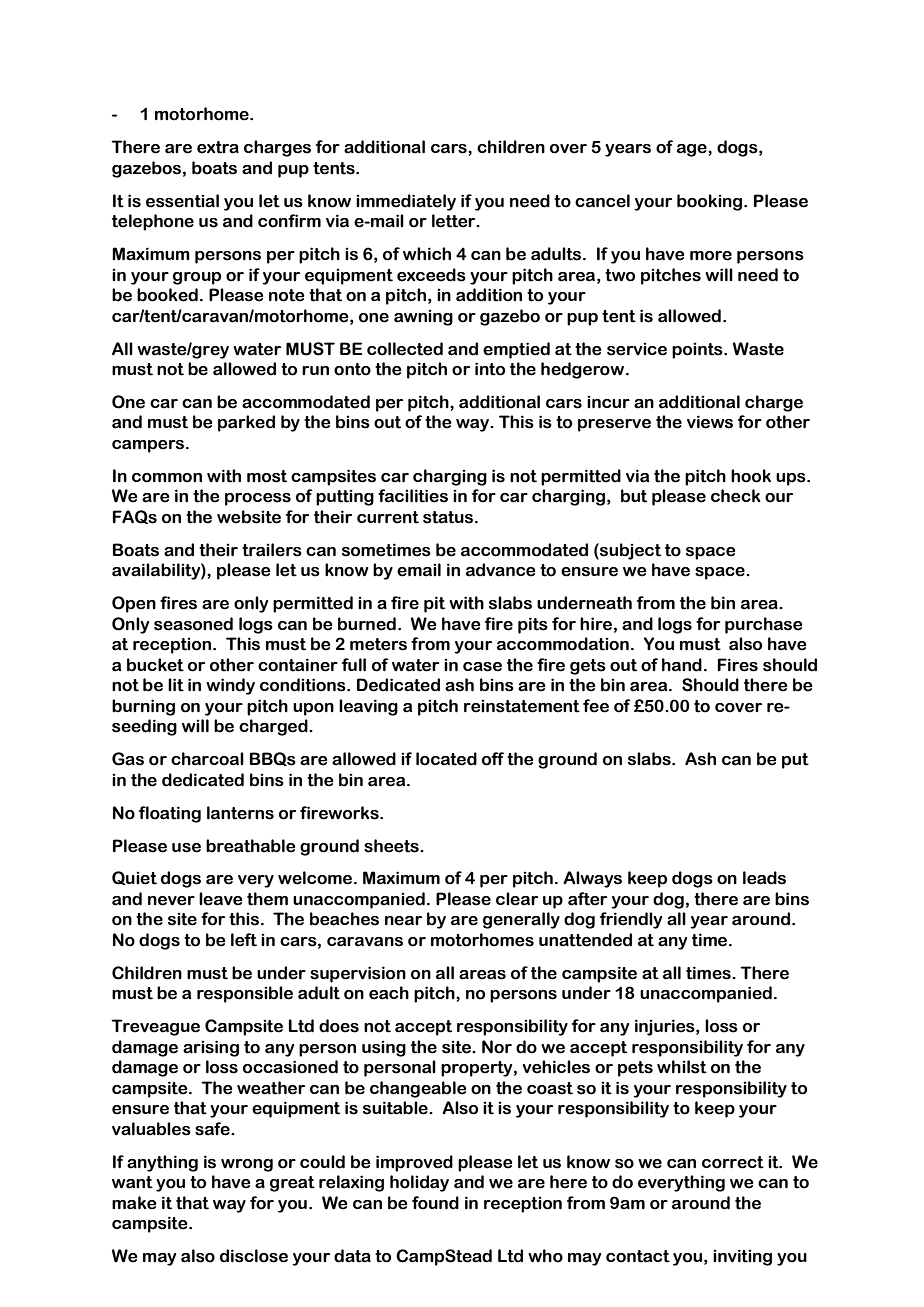  Describe the element at coordinates (403, 921) in the document. I see `near` at that location.
